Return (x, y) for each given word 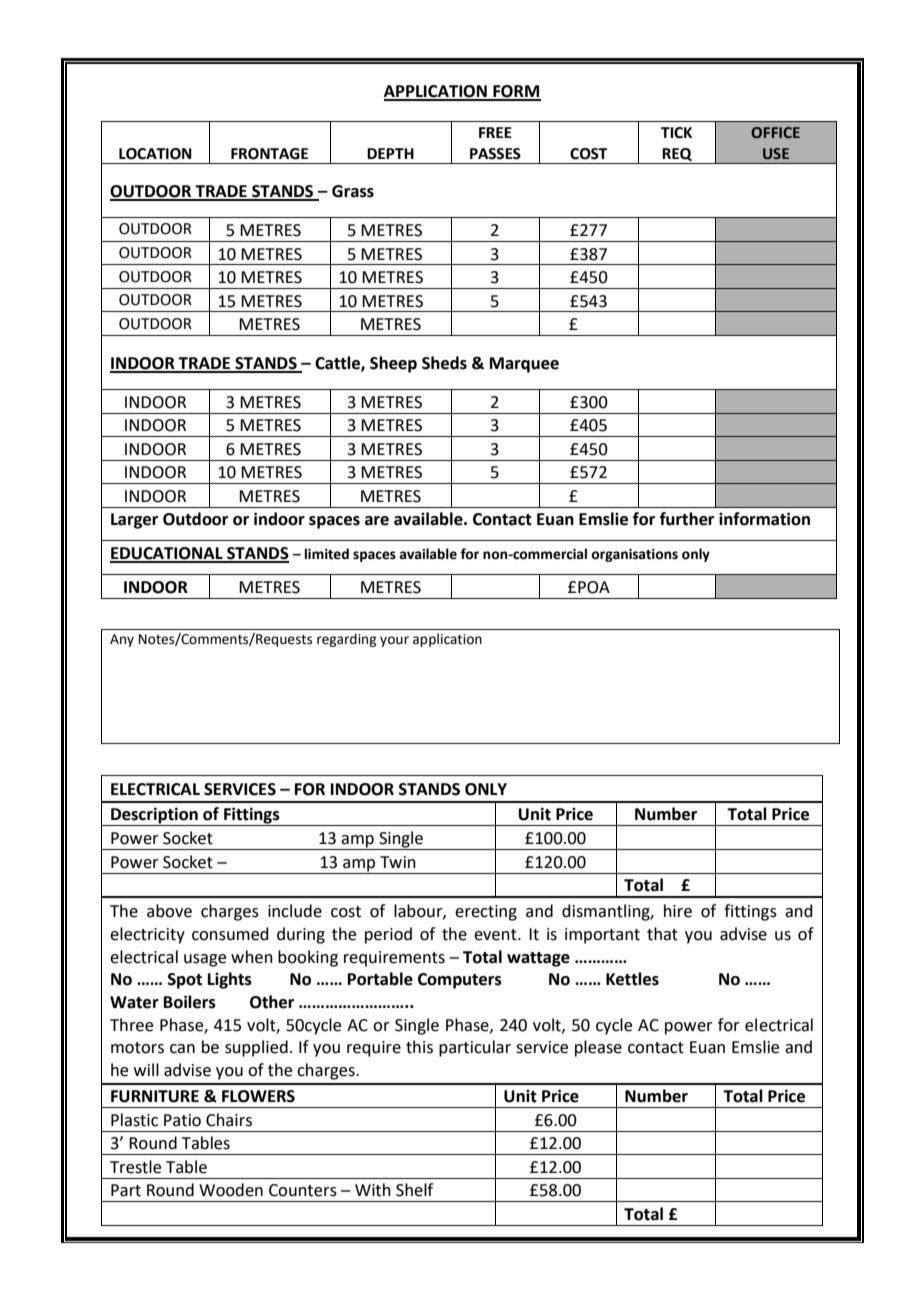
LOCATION (155, 154)
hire (678, 911)
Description (154, 816)
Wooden (231, 1190)
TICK (676, 133)
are (377, 521)
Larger (134, 521)
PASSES (495, 154)
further (687, 519)
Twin (398, 862)
